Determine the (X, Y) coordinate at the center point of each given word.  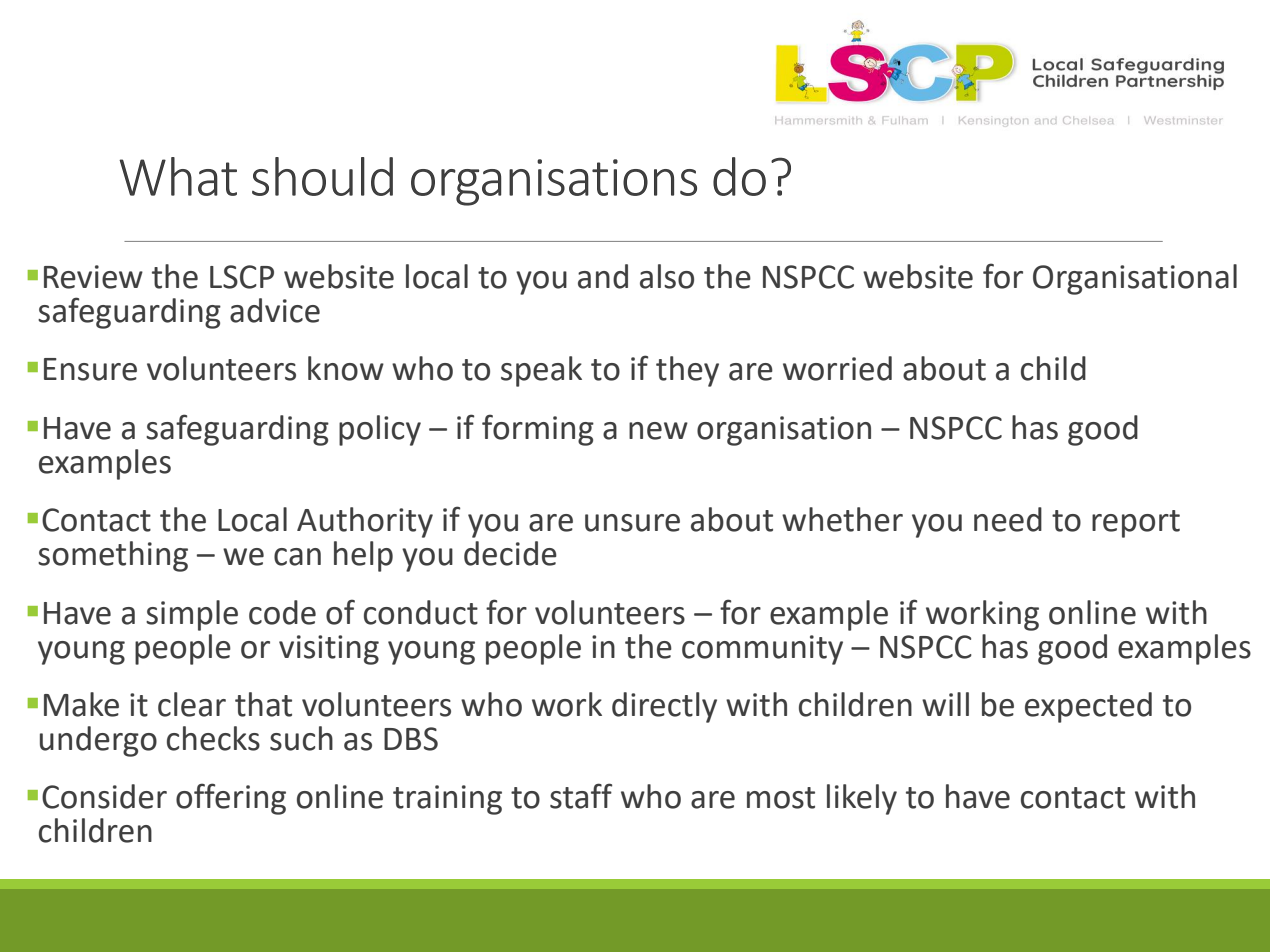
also (667, 276)
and (603, 276)
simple (192, 615)
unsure (632, 523)
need (1008, 519)
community (762, 650)
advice (275, 310)
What (178, 176)
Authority (365, 522)
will (945, 704)
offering (231, 799)
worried (837, 368)
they (687, 371)
